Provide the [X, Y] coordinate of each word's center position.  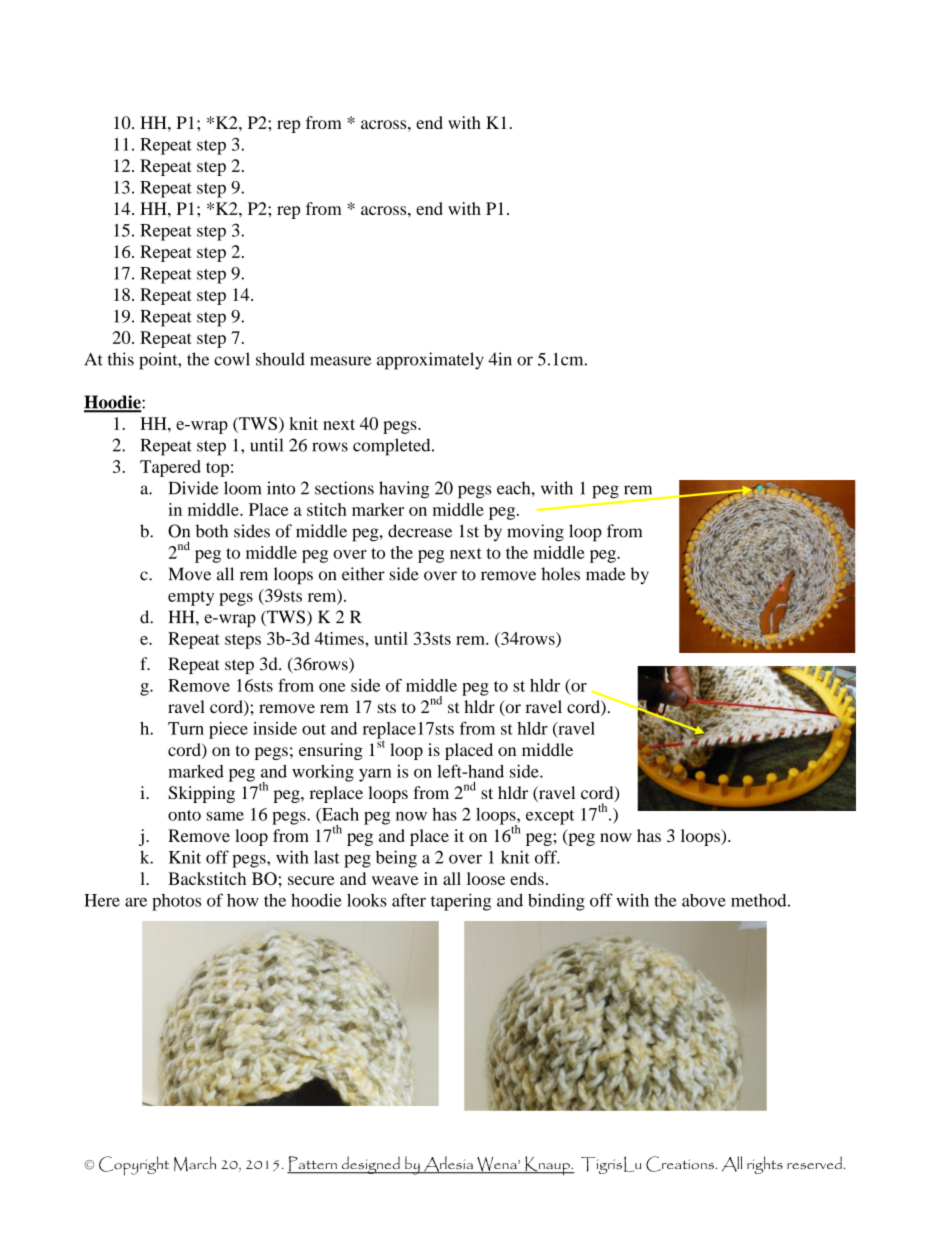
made [606, 574]
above [704, 900]
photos [176, 902]
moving [535, 533]
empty [191, 598]
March [195, 1164]
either [363, 574]
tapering [461, 902]
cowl [232, 359]
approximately [430, 361]
